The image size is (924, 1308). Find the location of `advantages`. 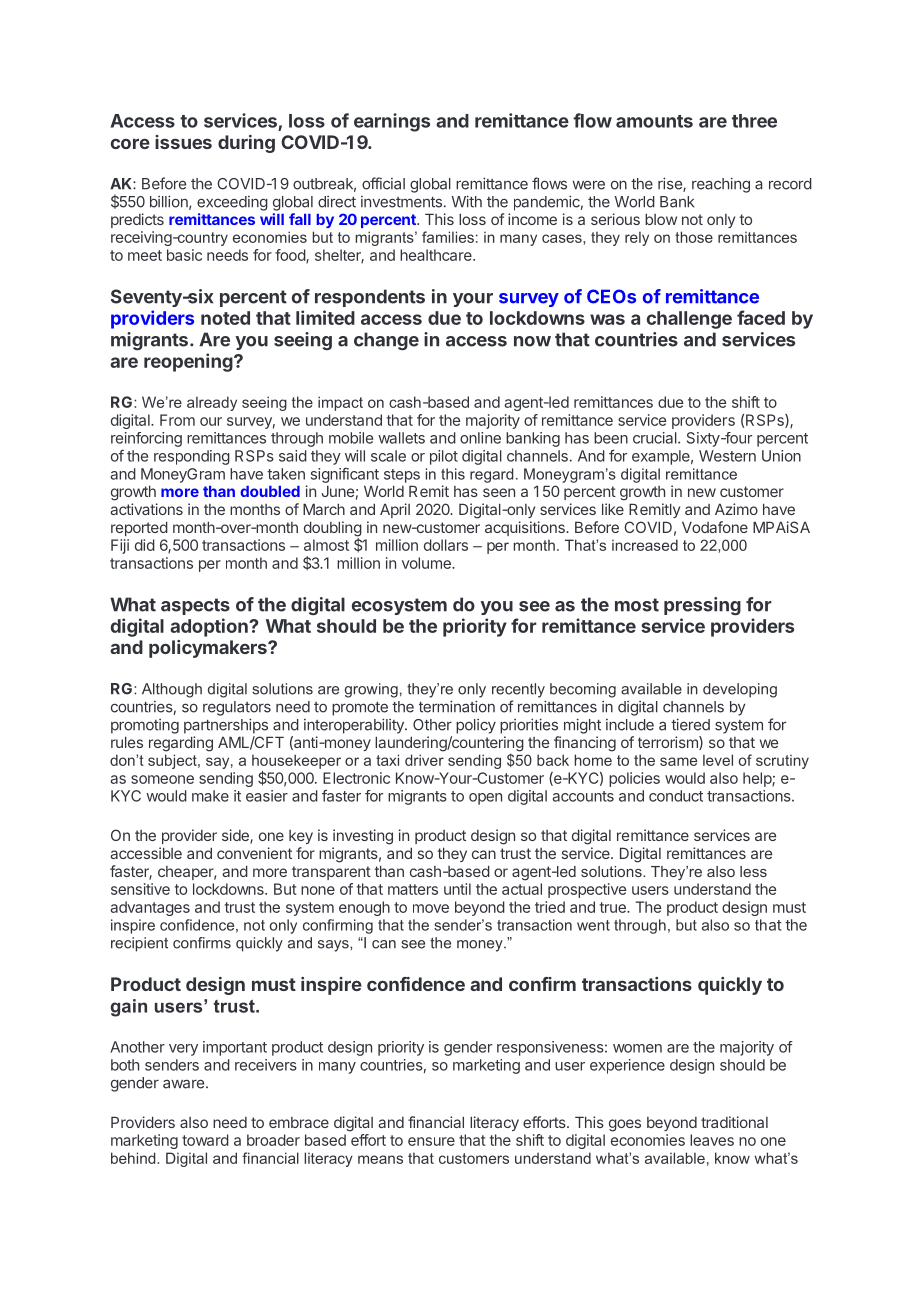

advantages is located at coordinates (150, 908).
